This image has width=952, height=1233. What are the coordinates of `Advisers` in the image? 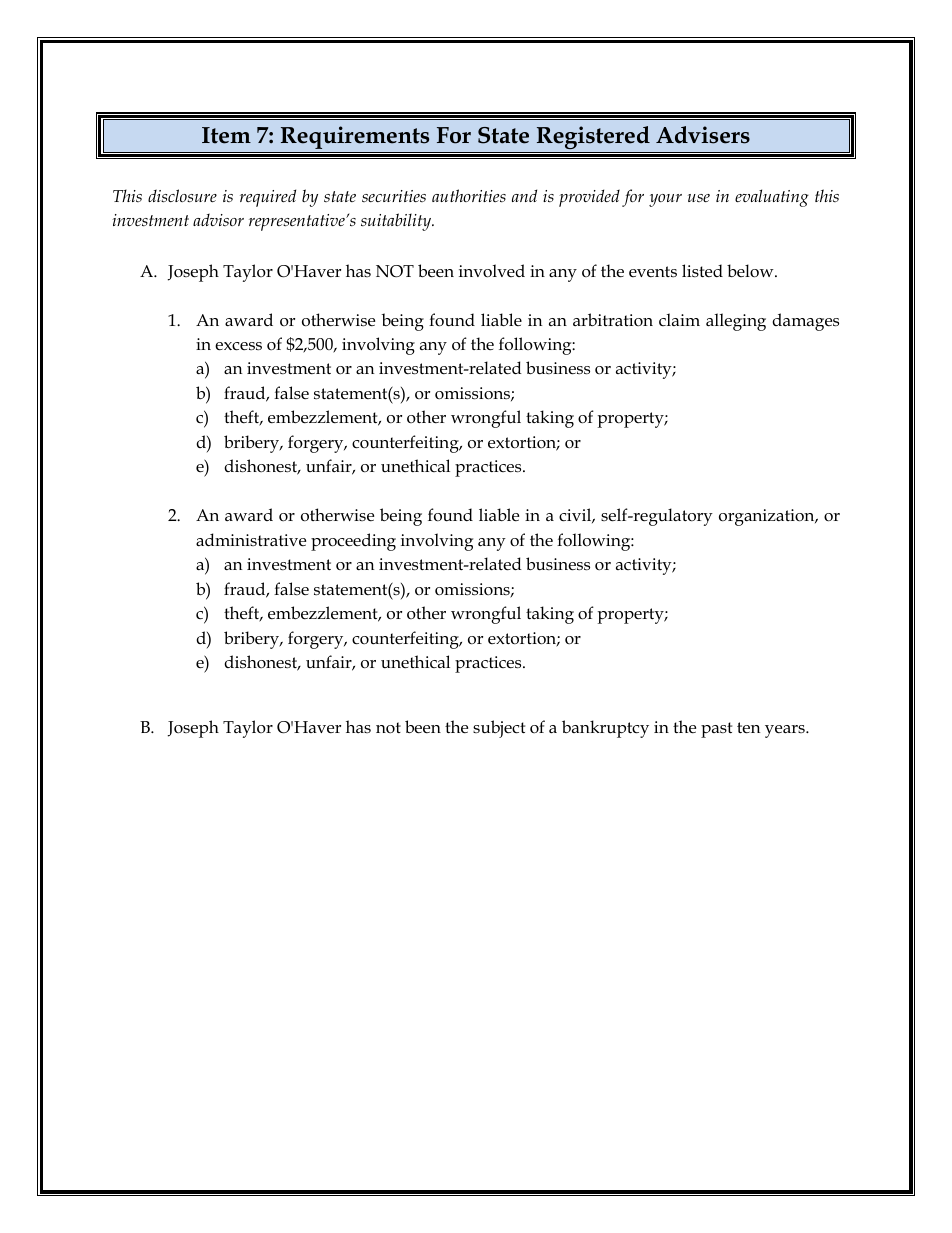 It's located at (703, 135).
